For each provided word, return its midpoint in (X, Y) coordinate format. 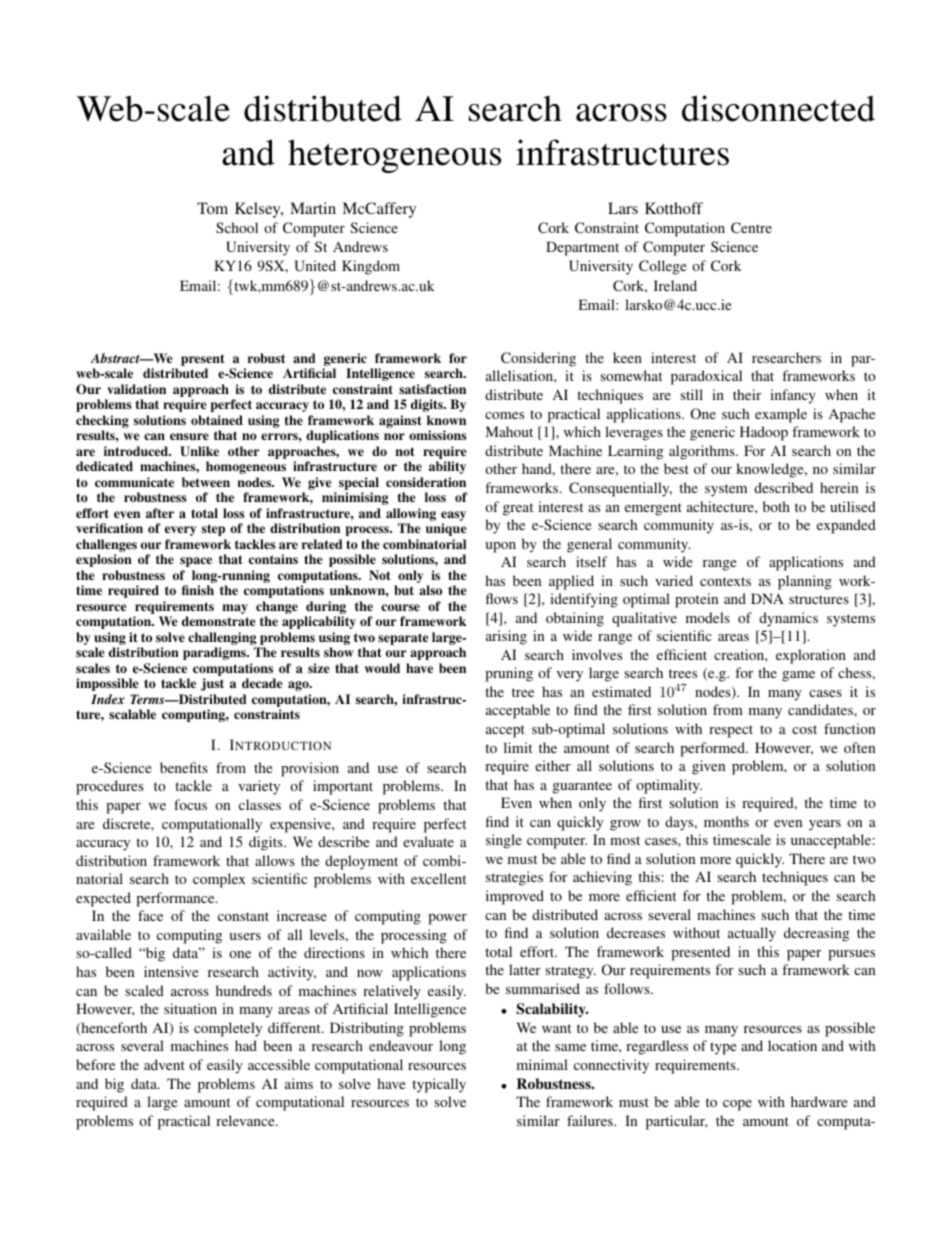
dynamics (788, 619)
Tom (212, 208)
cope (737, 1105)
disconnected (778, 108)
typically (439, 1085)
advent (164, 1064)
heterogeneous (394, 156)
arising (506, 637)
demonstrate (218, 621)
